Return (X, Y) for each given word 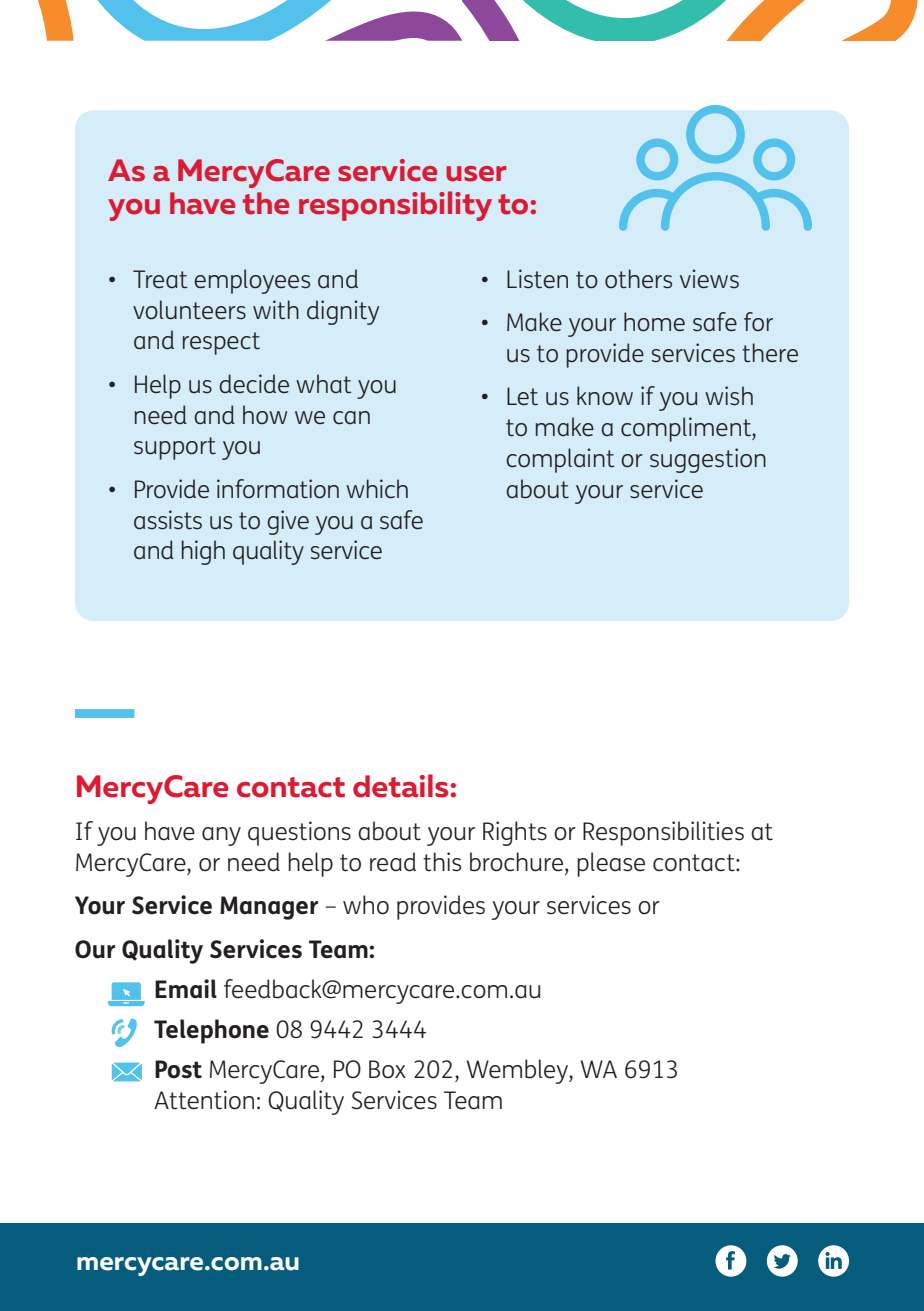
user (476, 174)
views (709, 279)
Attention (204, 1100)
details (402, 786)
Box (387, 1069)
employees (252, 281)
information (278, 489)
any (221, 836)
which (377, 489)
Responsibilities (663, 833)
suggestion (708, 460)
